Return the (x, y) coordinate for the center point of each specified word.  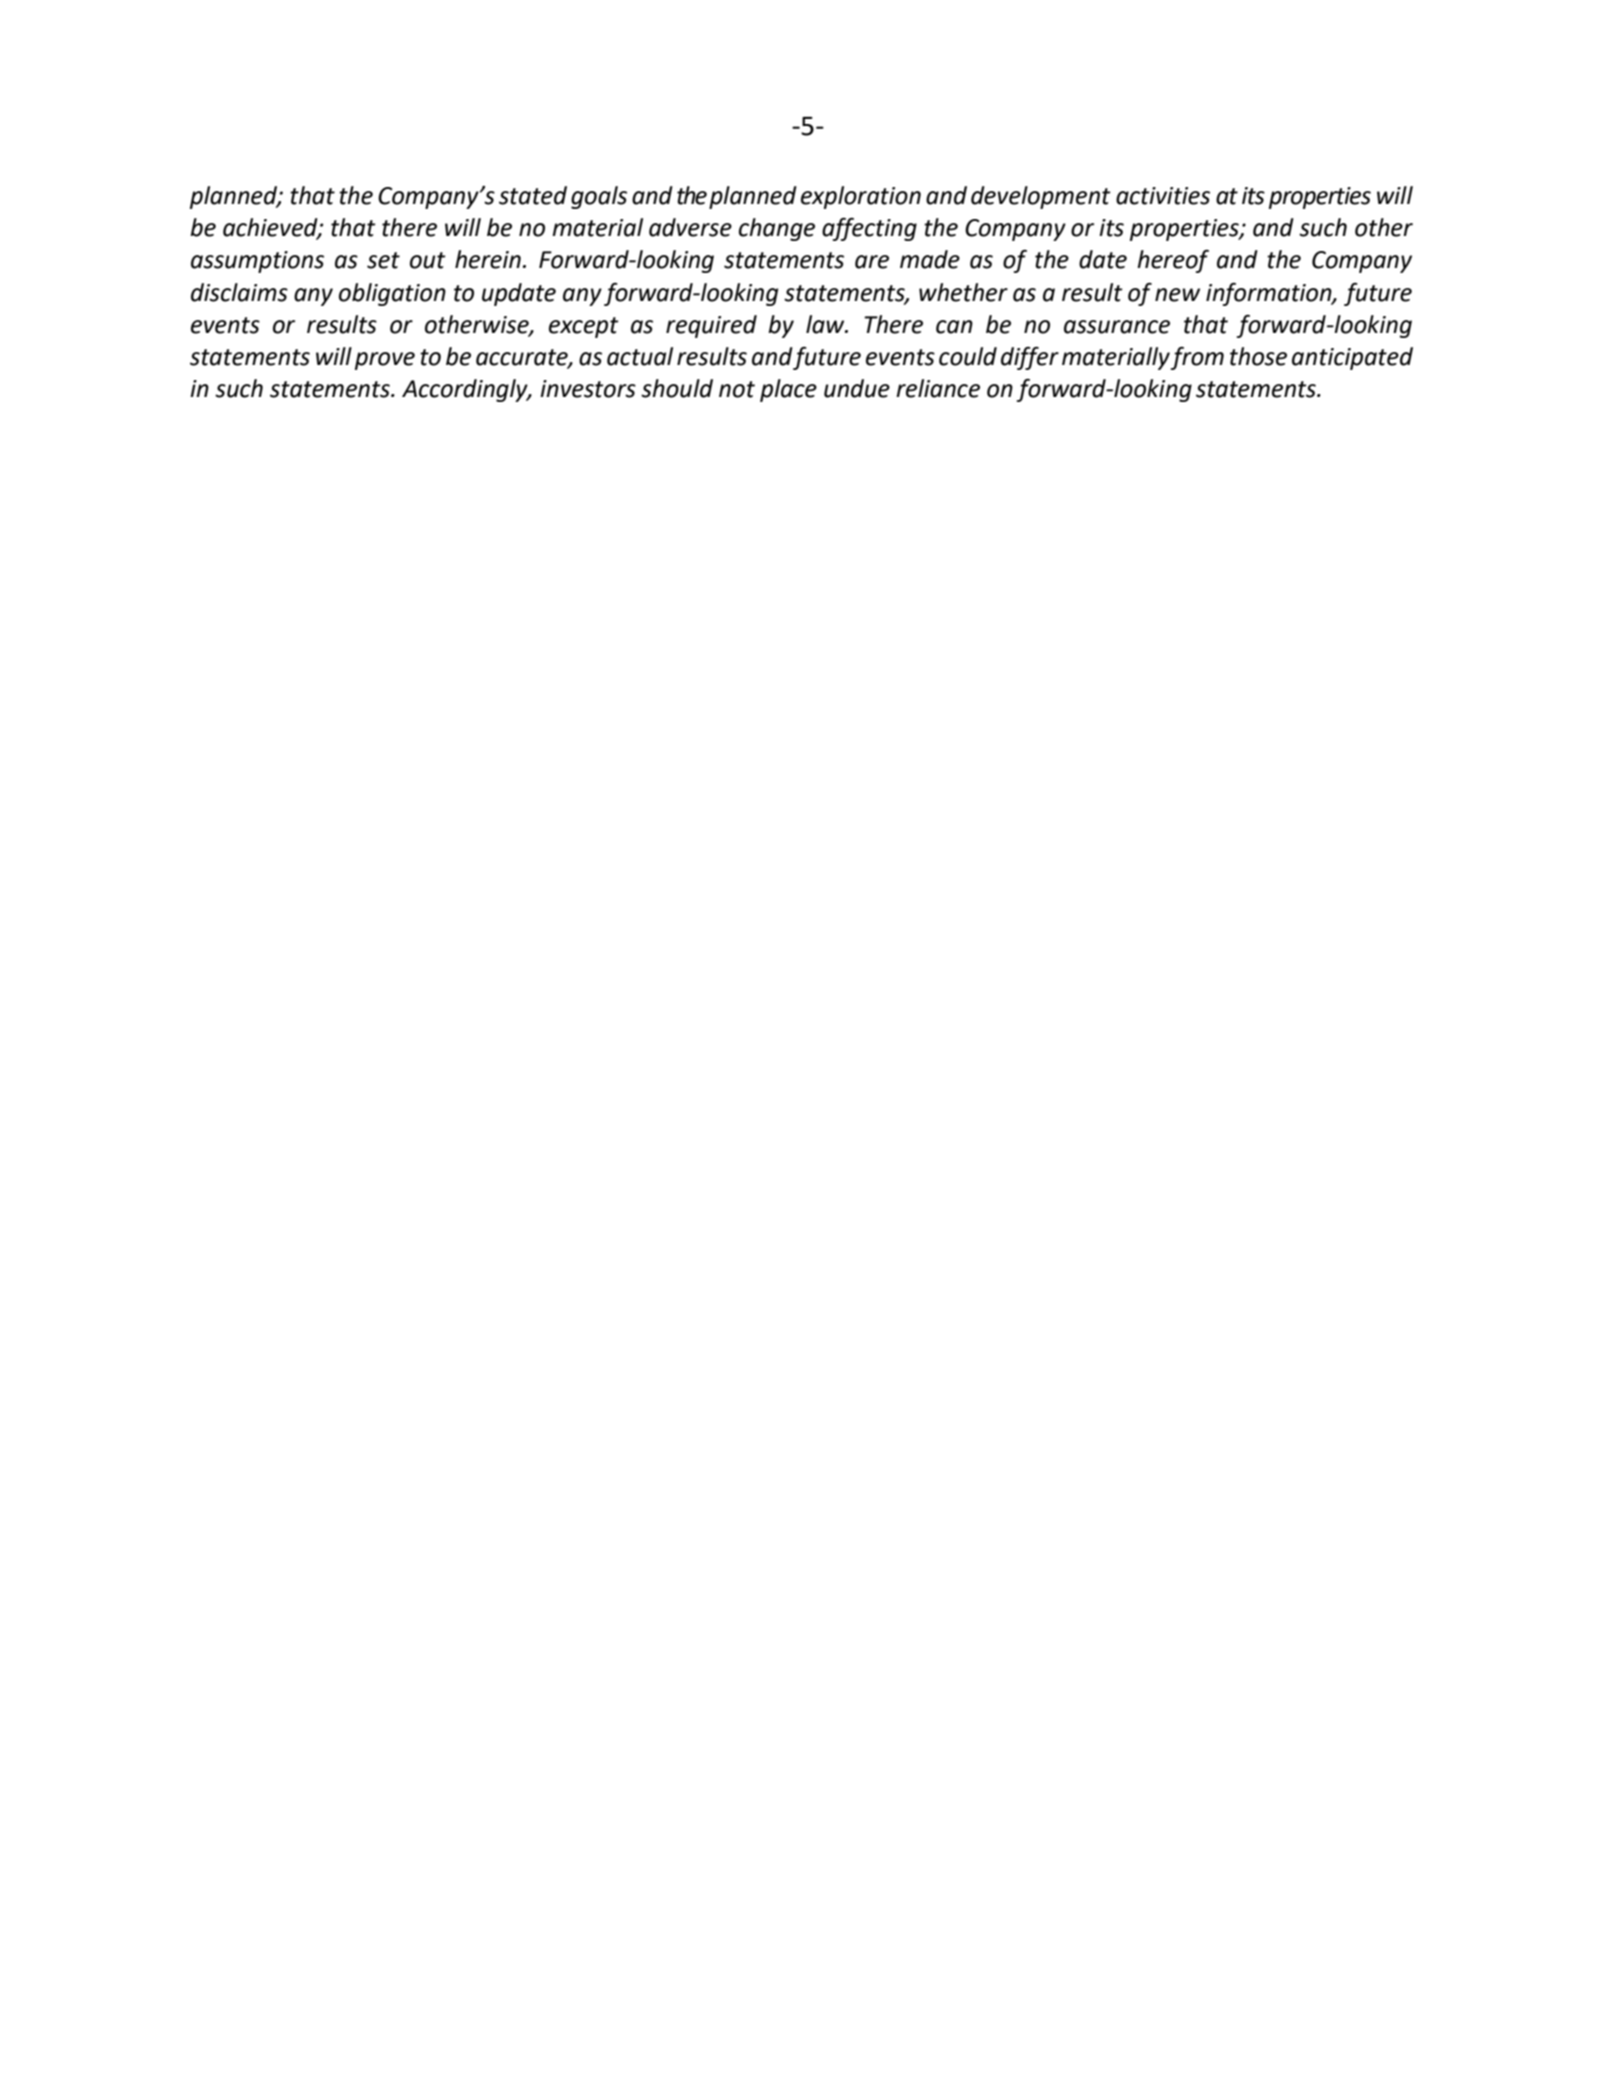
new (1177, 295)
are (872, 262)
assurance (1117, 327)
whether (963, 292)
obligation (392, 294)
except (584, 327)
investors (588, 389)
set (383, 260)
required (711, 326)
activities (1163, 196)
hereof (1173, 261)
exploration (861, 197)
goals (599, 197)
